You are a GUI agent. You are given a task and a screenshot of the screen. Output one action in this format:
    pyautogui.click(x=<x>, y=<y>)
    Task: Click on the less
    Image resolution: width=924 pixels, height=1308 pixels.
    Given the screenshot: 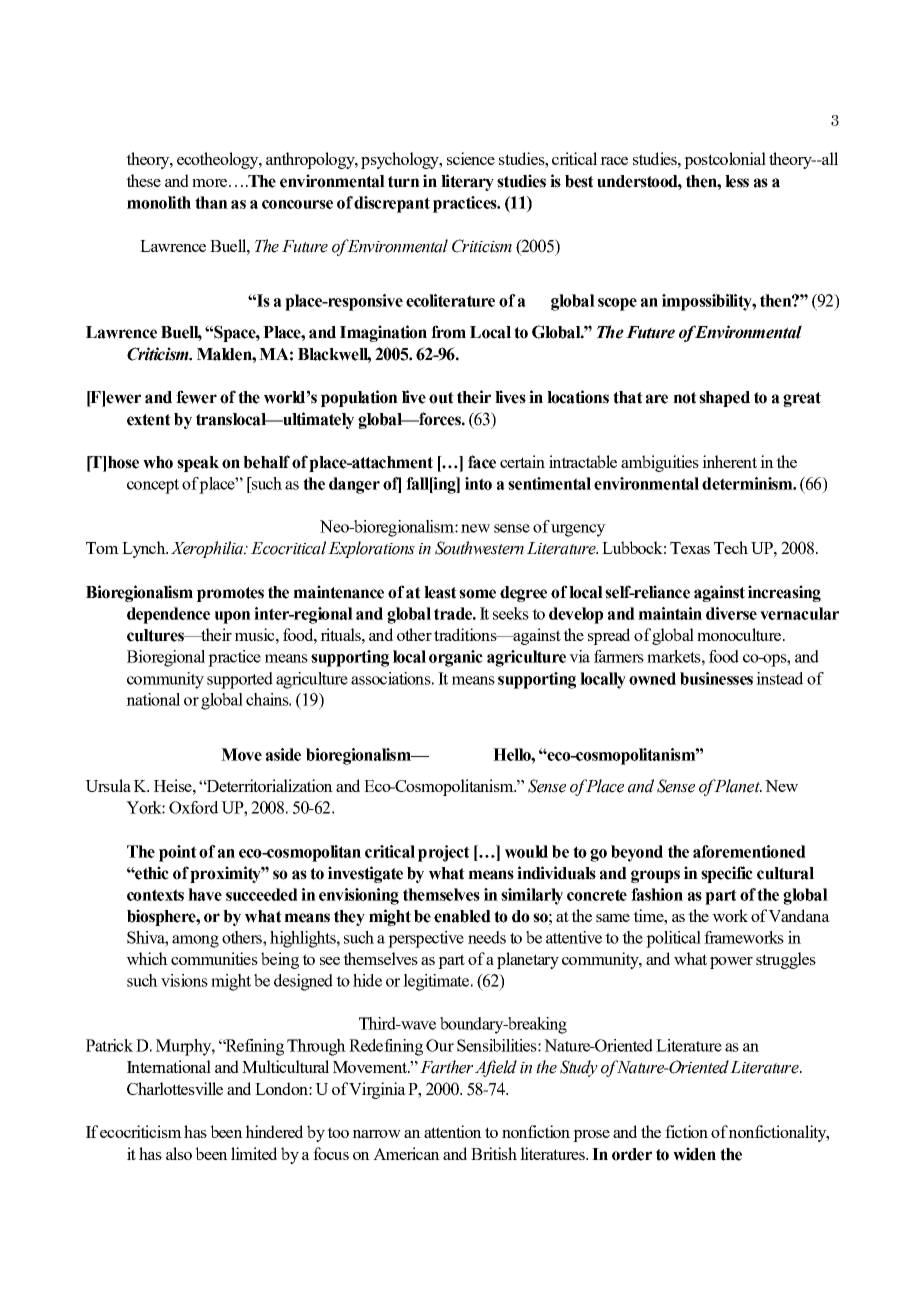 What is the action you would take?
    pyautogui.click(x=737, y=181)
